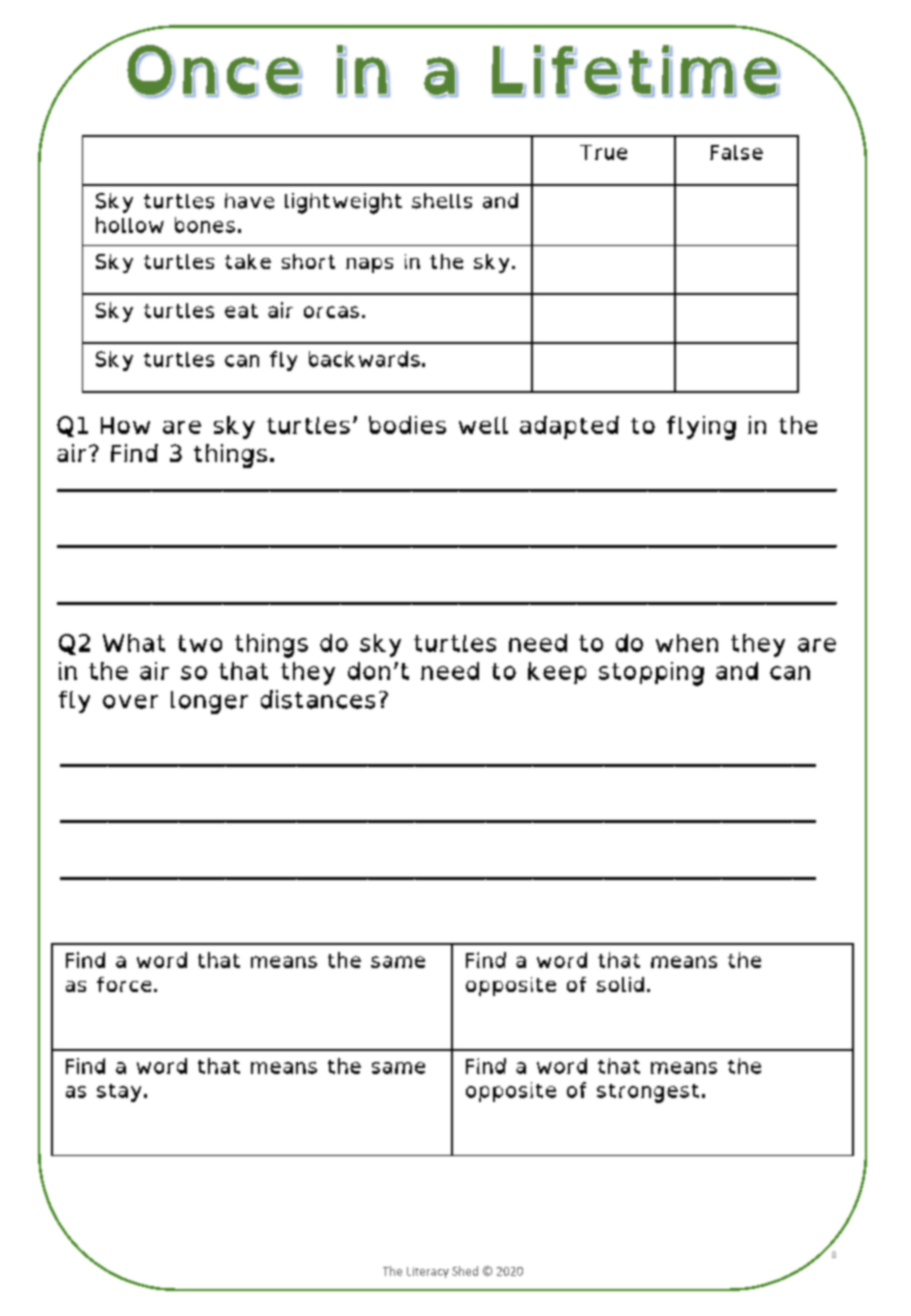 This screenshot has height=1316, width=911. I want to click on flying, so click(701, 428).
